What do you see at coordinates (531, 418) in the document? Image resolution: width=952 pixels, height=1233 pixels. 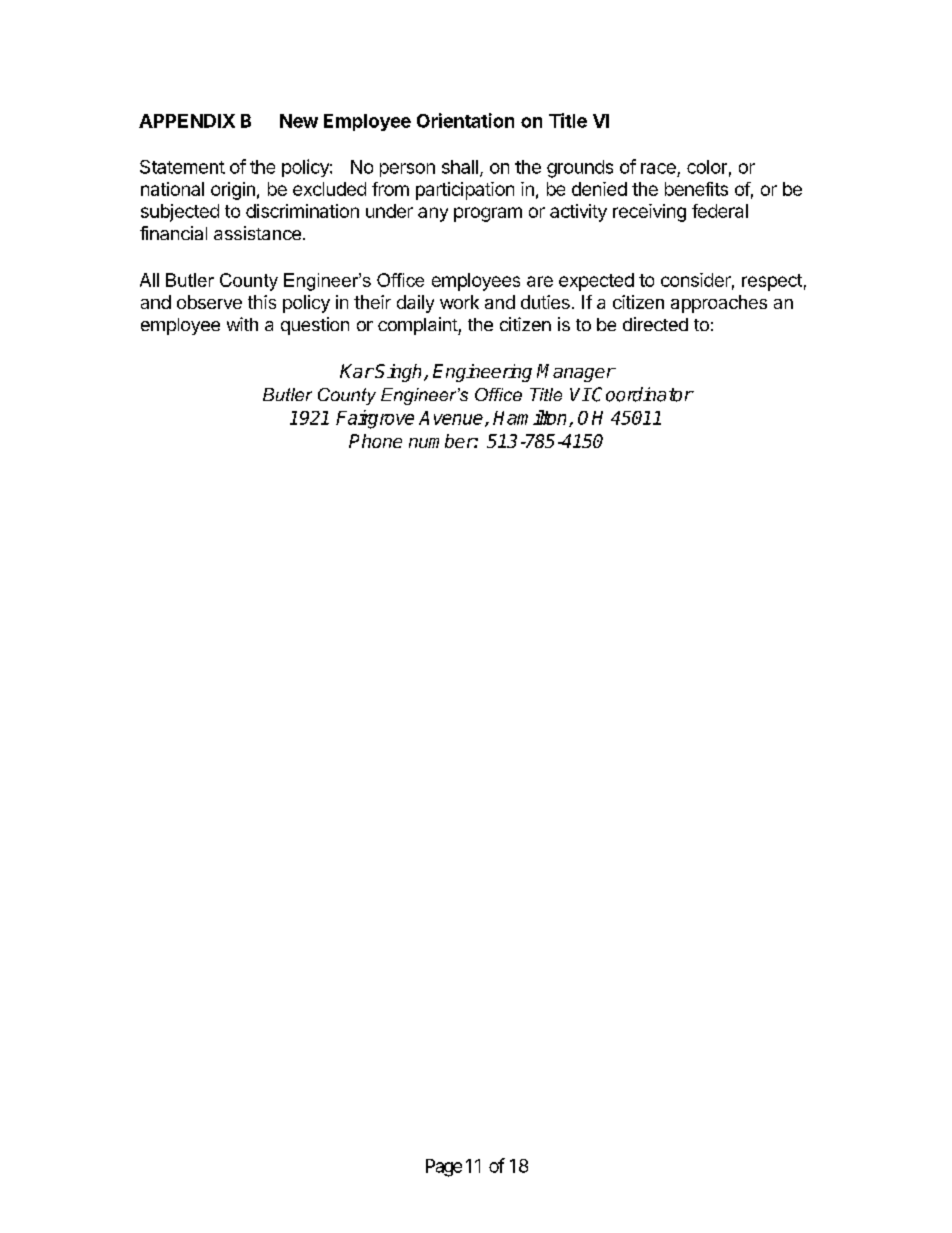 I see `Hamilton` at bounding box center [531, 418].
